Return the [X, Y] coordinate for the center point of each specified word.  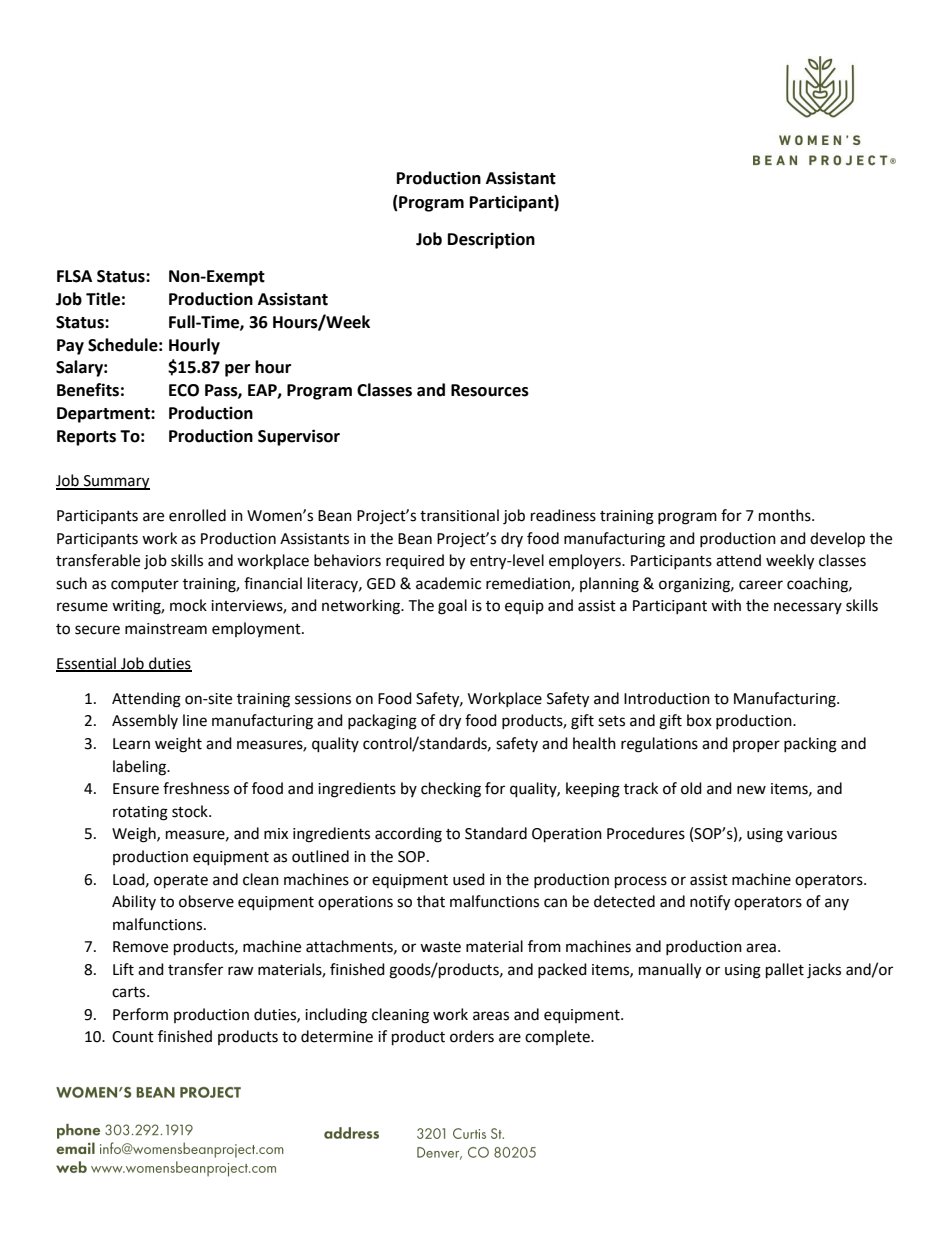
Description [491, 240]
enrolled [197, 515]
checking [451, 790]
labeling [141, 768]
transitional [459, 515]
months [786, 515]
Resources [490, 390]
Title [103, 299]
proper [756, 746]
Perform [140, 1014]
